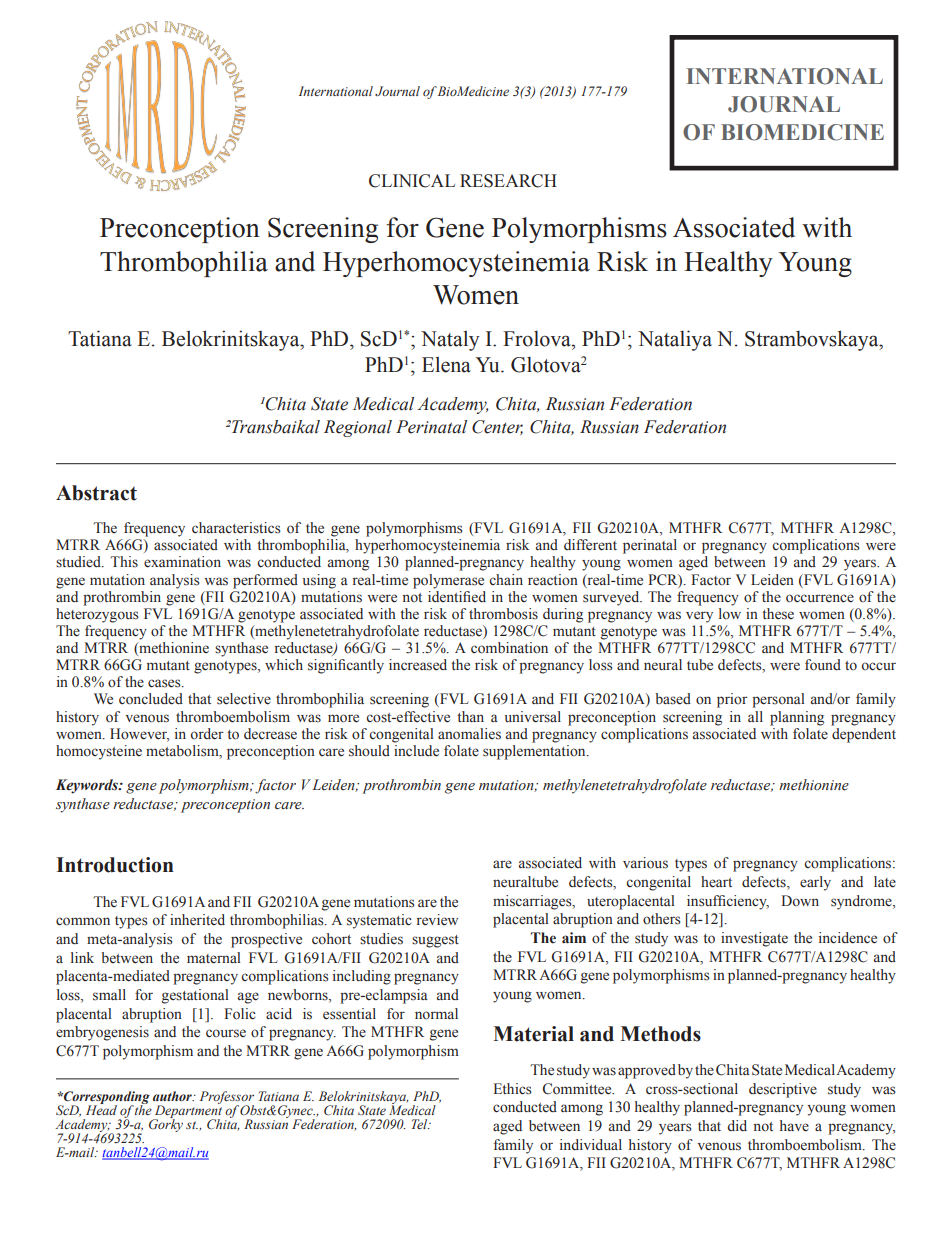 This screenshot has width=952, height=1233. I want to click on Tel, so click(421, 1124).
